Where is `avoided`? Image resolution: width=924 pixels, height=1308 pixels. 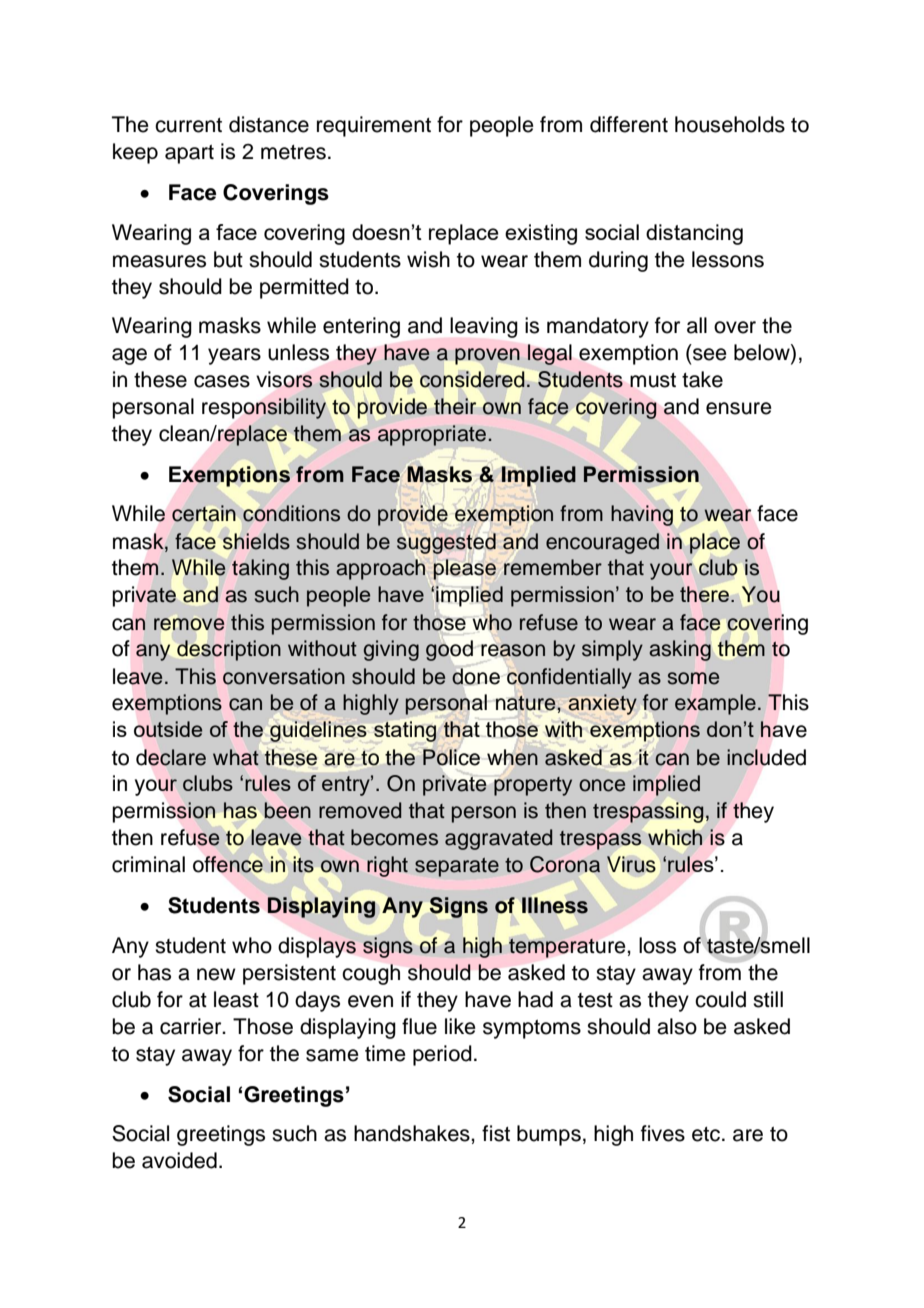
avoided is located at coordinates (179, 1160).
